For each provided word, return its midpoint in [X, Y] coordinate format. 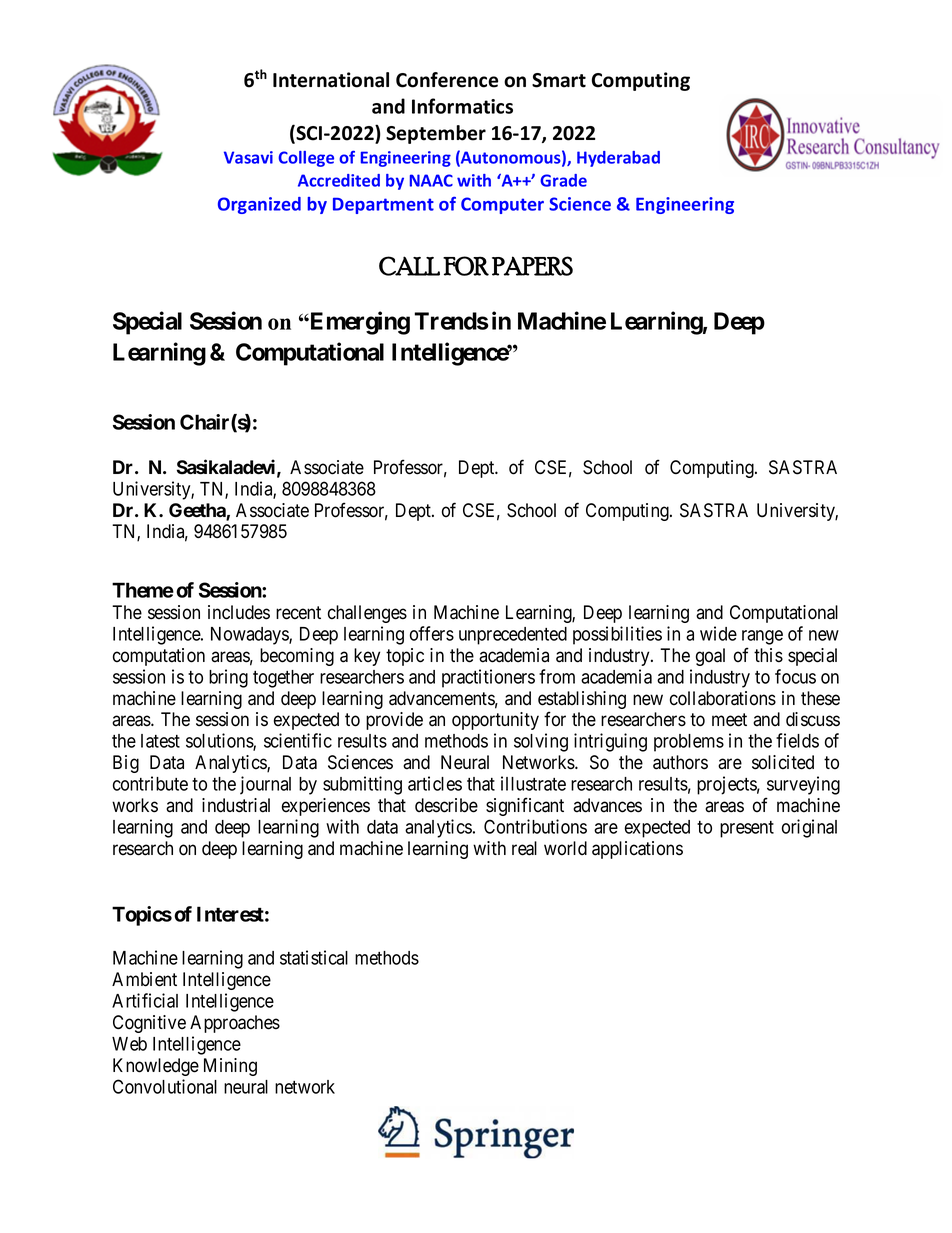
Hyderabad [618, 159]
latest [160, 741]
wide [718, 633]
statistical [314, 957]
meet [729, 720]
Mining [230, 1067]
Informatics [462, 106]
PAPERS [532, 266]
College [306, 159]
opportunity [495, 721]
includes [239, 612]
